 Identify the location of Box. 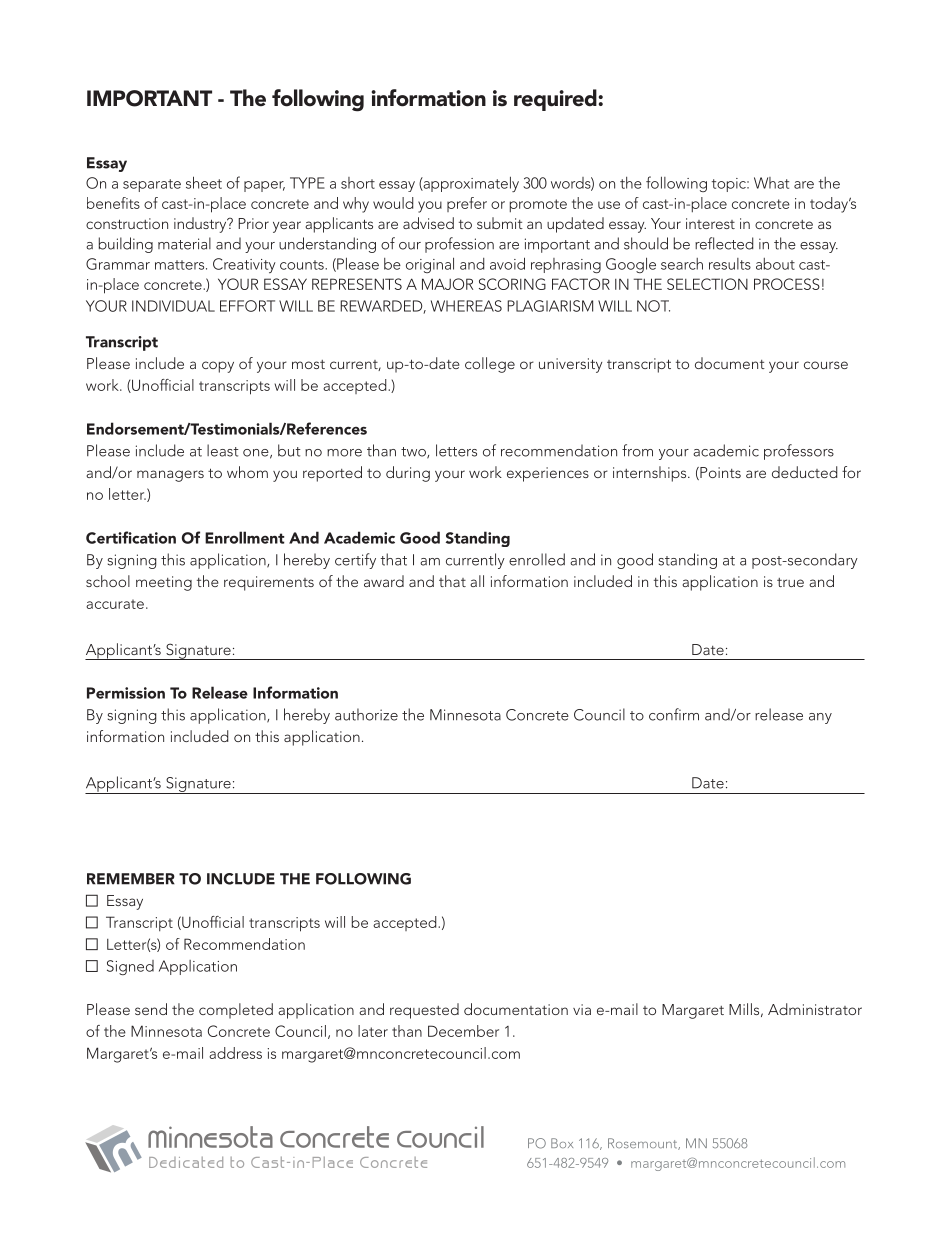
(562, 1143).
